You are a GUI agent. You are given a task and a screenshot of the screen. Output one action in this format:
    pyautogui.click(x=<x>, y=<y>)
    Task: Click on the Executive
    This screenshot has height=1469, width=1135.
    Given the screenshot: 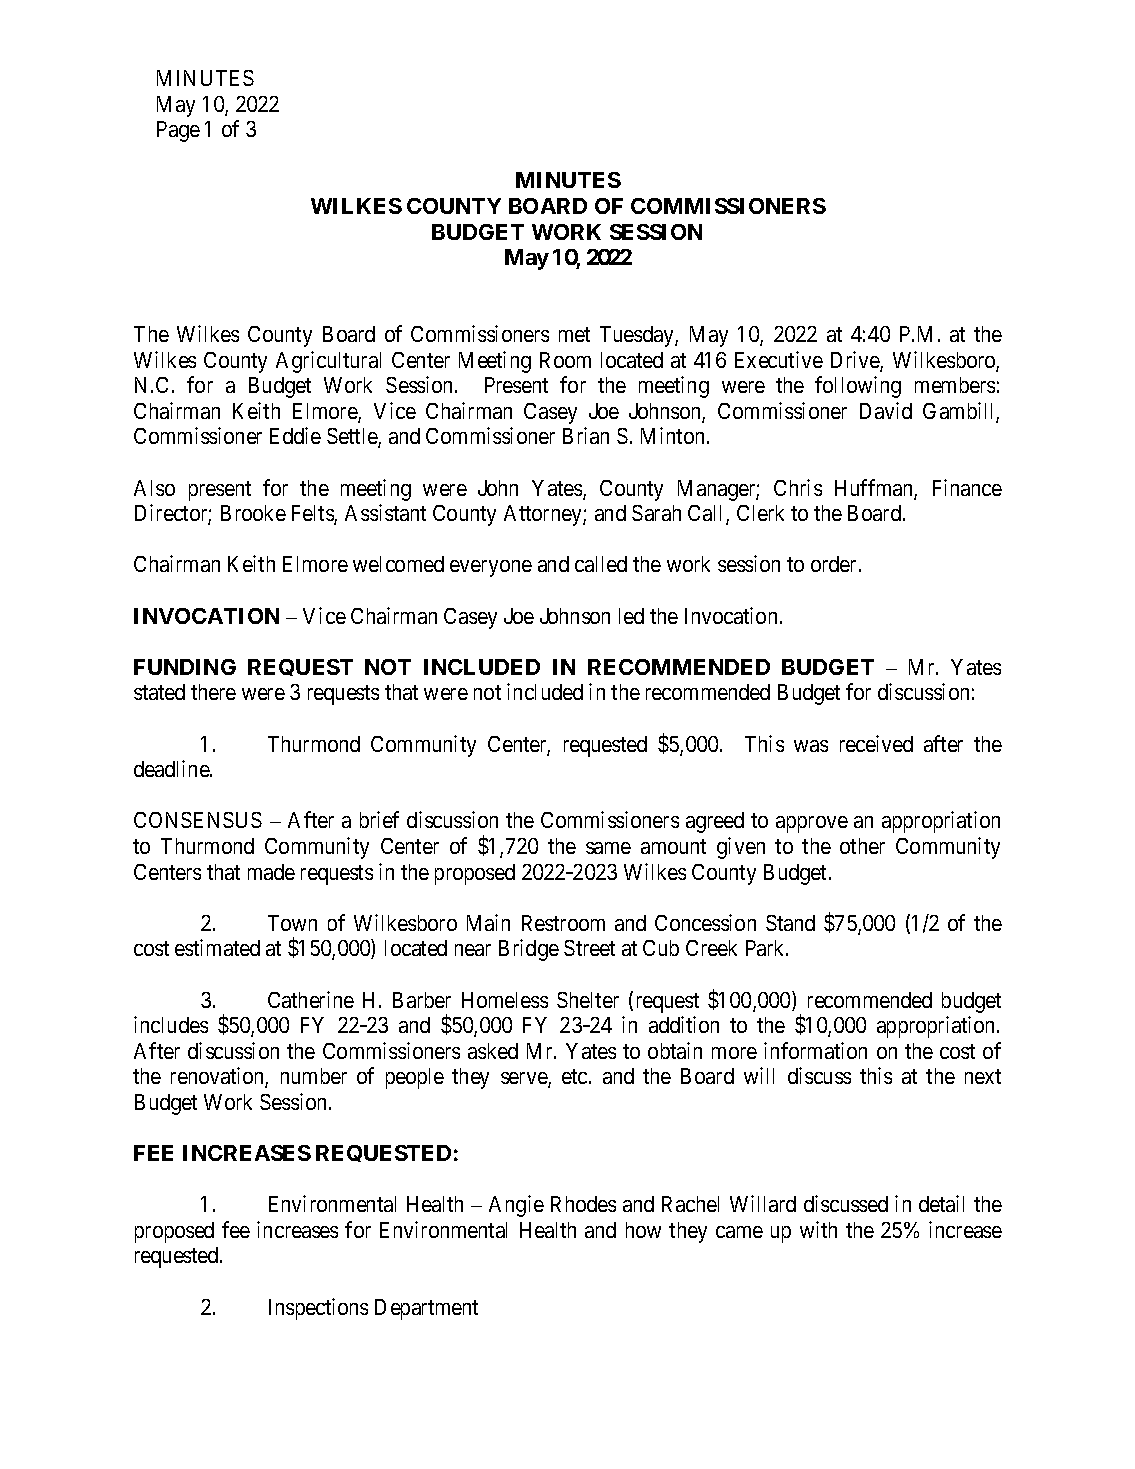 What is the action you would take?
    pyautogui.click(x=779, y=359)
